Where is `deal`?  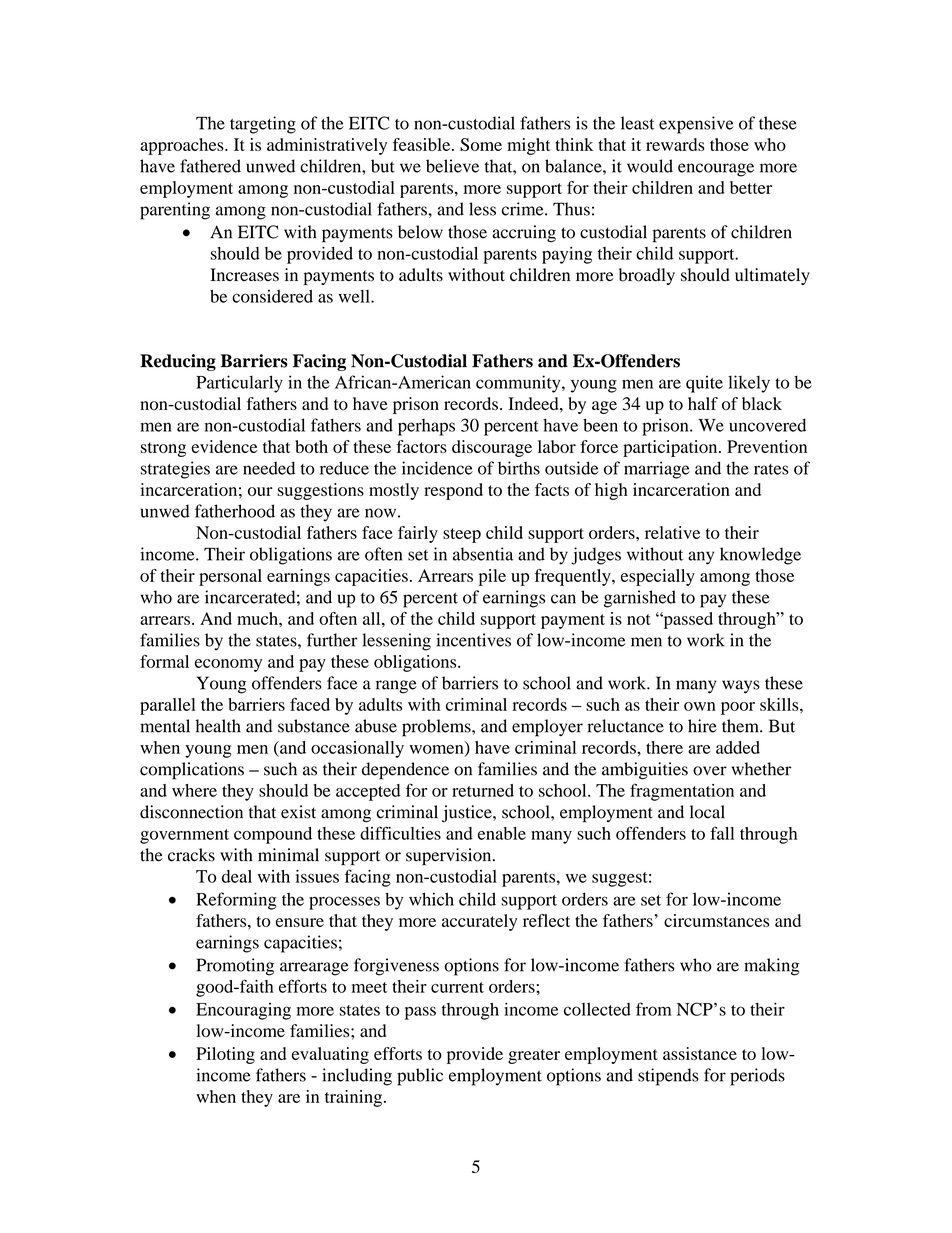
deal is located at coordinates (237, 876).
